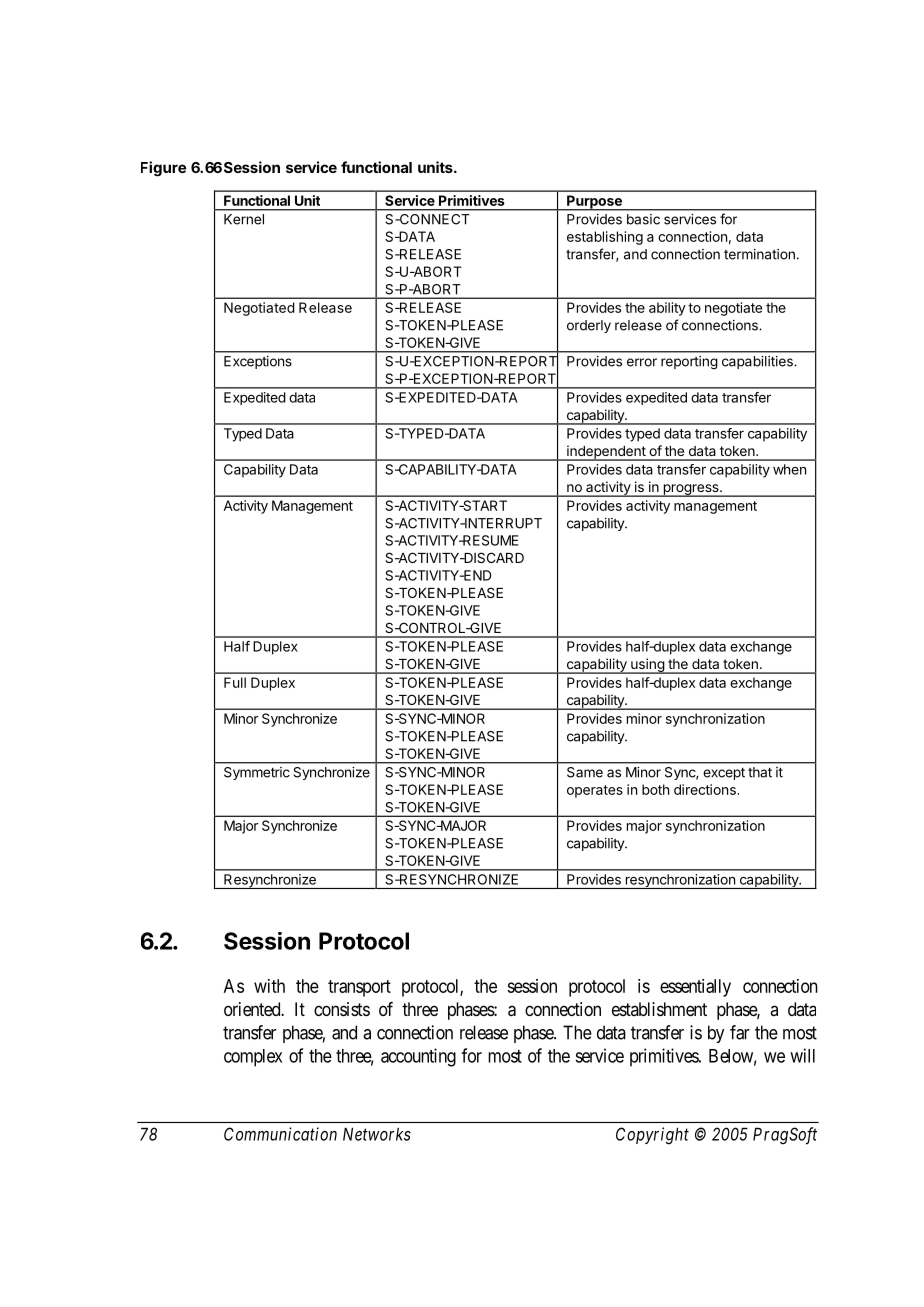  What do you see at coordinates (269, 986) in the image?
I see `with` at bounding box center [269, 986].
